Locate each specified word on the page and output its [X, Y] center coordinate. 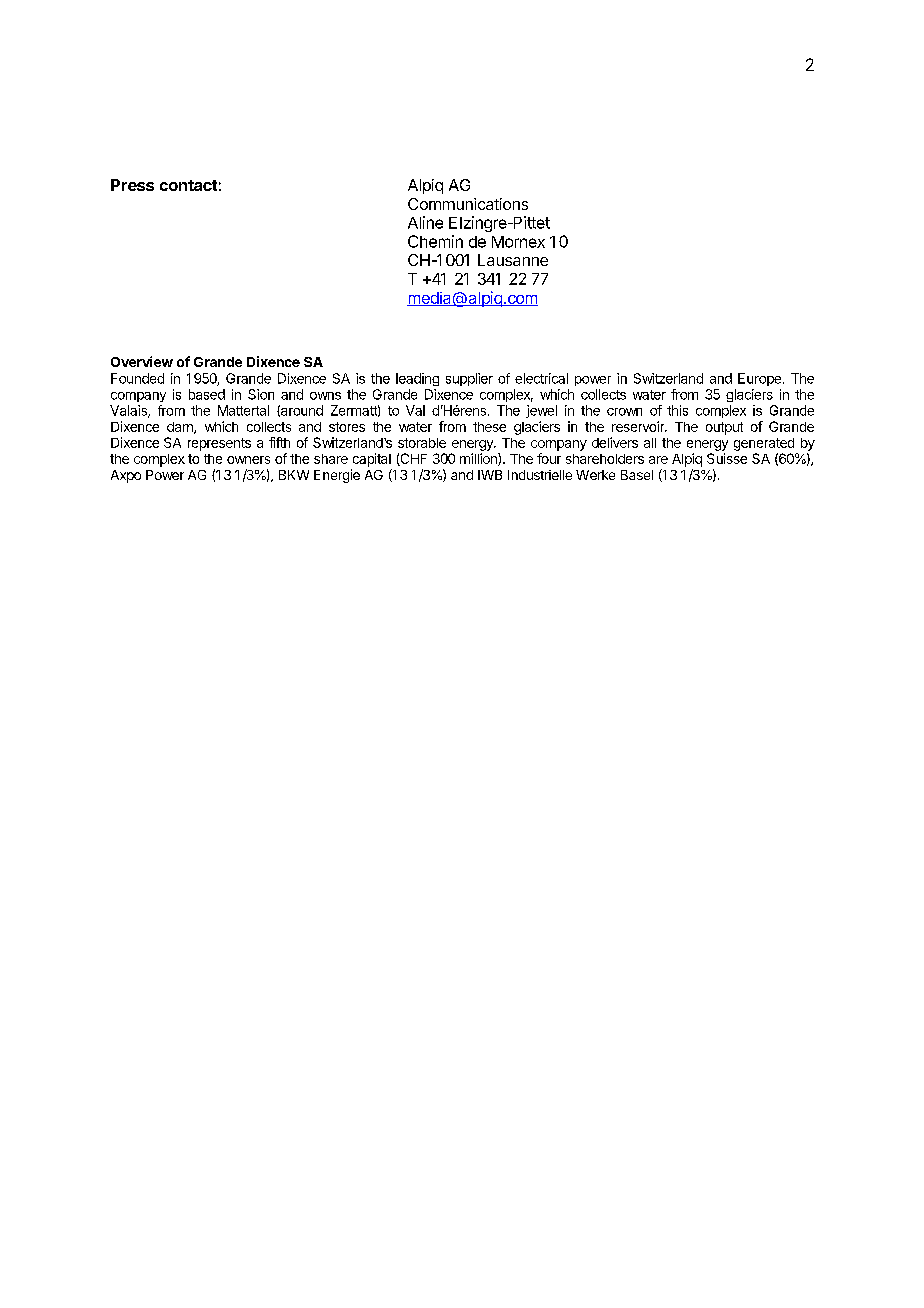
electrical [541, 378]
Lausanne [513, 260]
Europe [759, 379]
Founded [137, 378]
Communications [468, 204]
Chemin [435, 241]
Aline [425, 222]
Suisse [727, 458]
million [479, 459]
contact [188, 185]
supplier [469, 379]
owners [248, 460]
